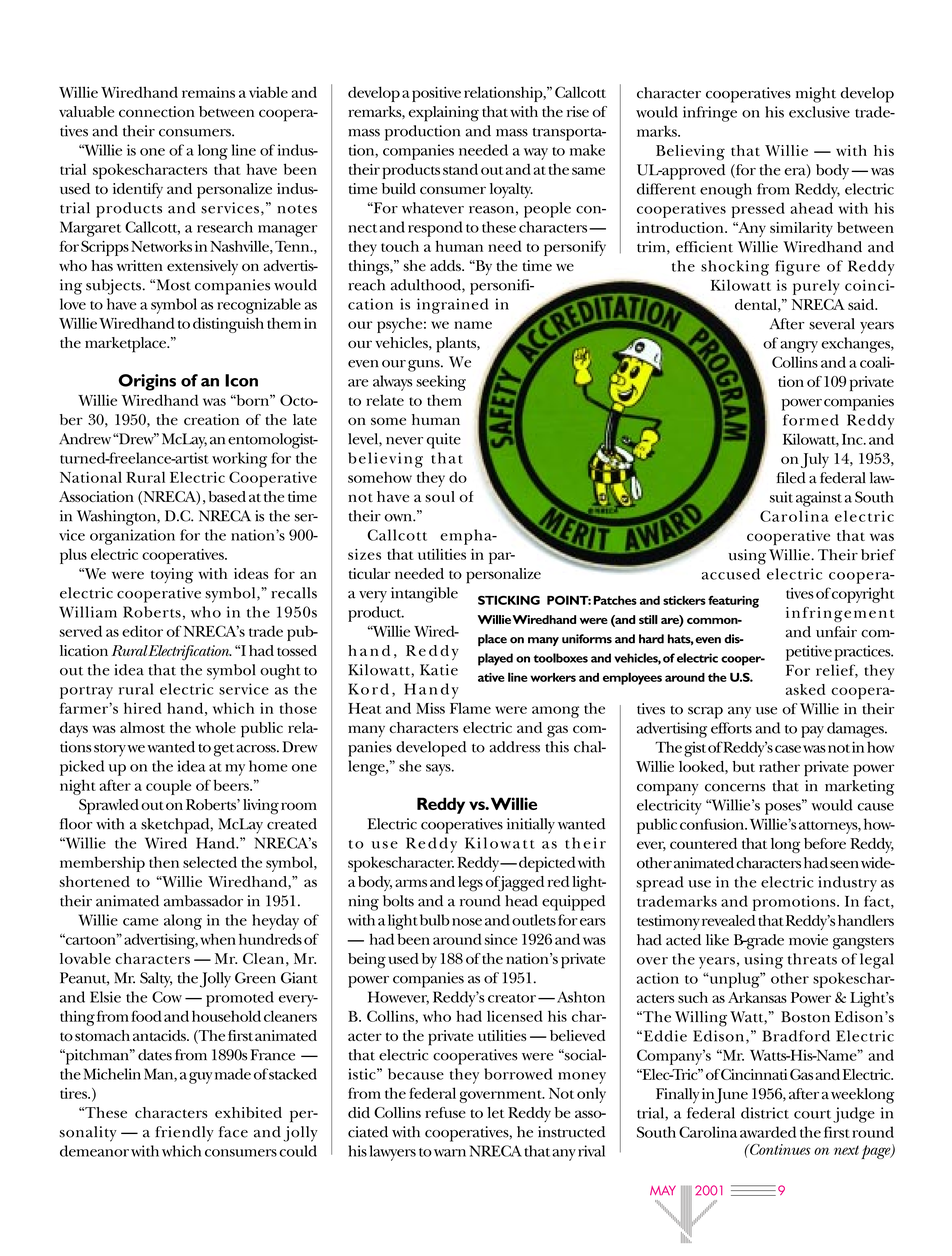  Describe the element at coordinates (436, 94) in the screenshot. I see `positive` at that location.
